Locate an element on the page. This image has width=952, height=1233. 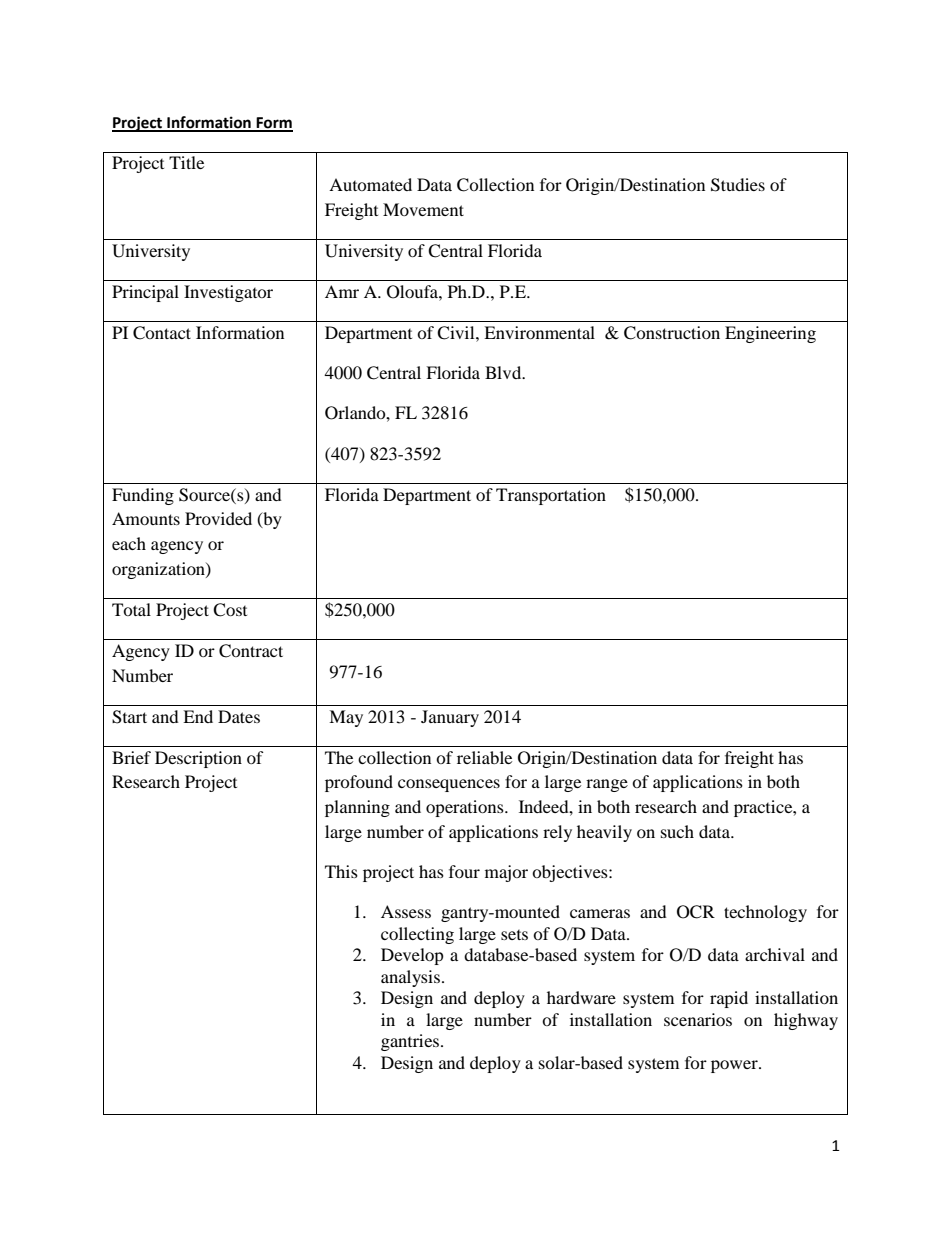
End is located at coordinates (198, 716).
